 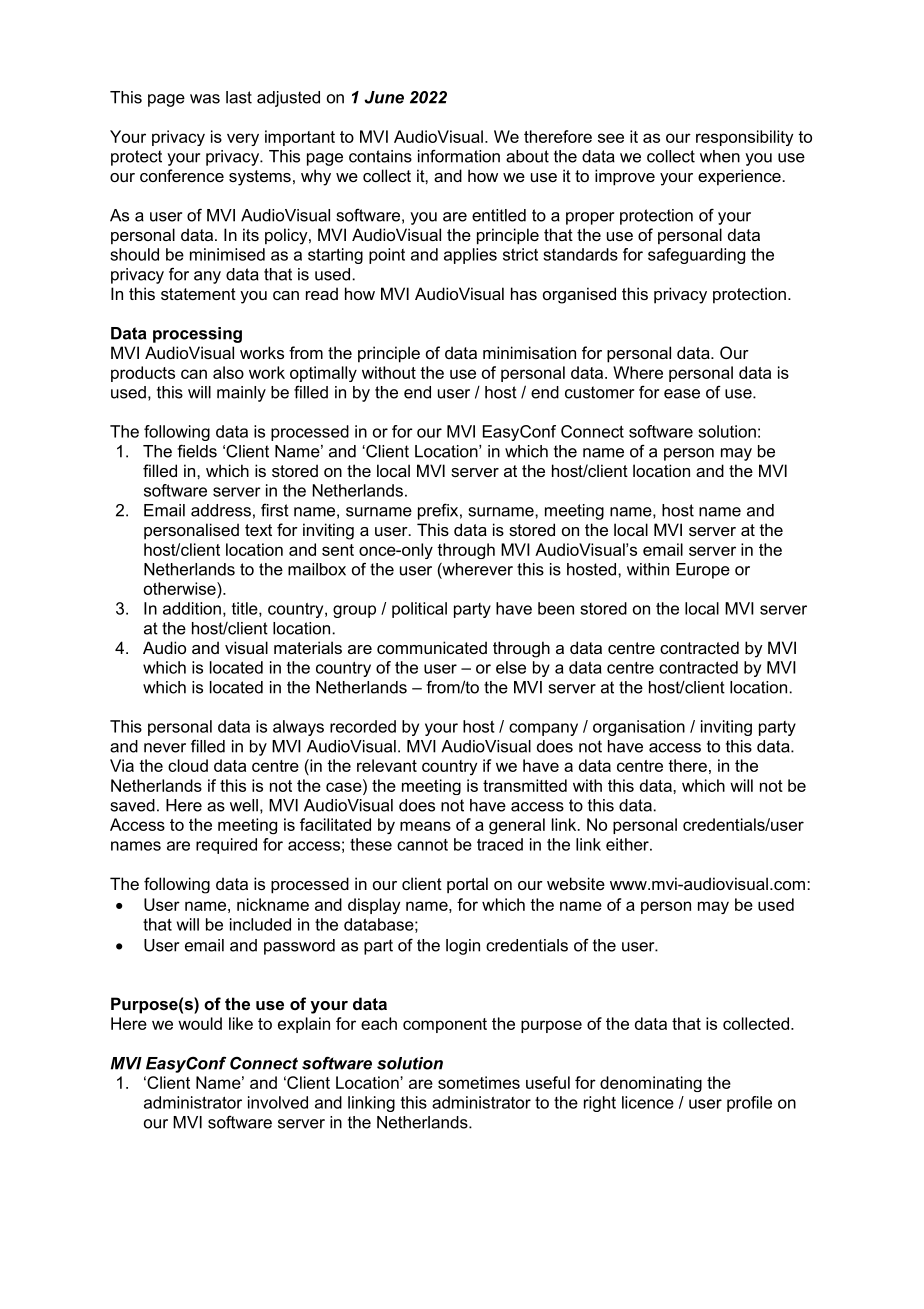 I want to click on when, so click(x=720, y=156).
